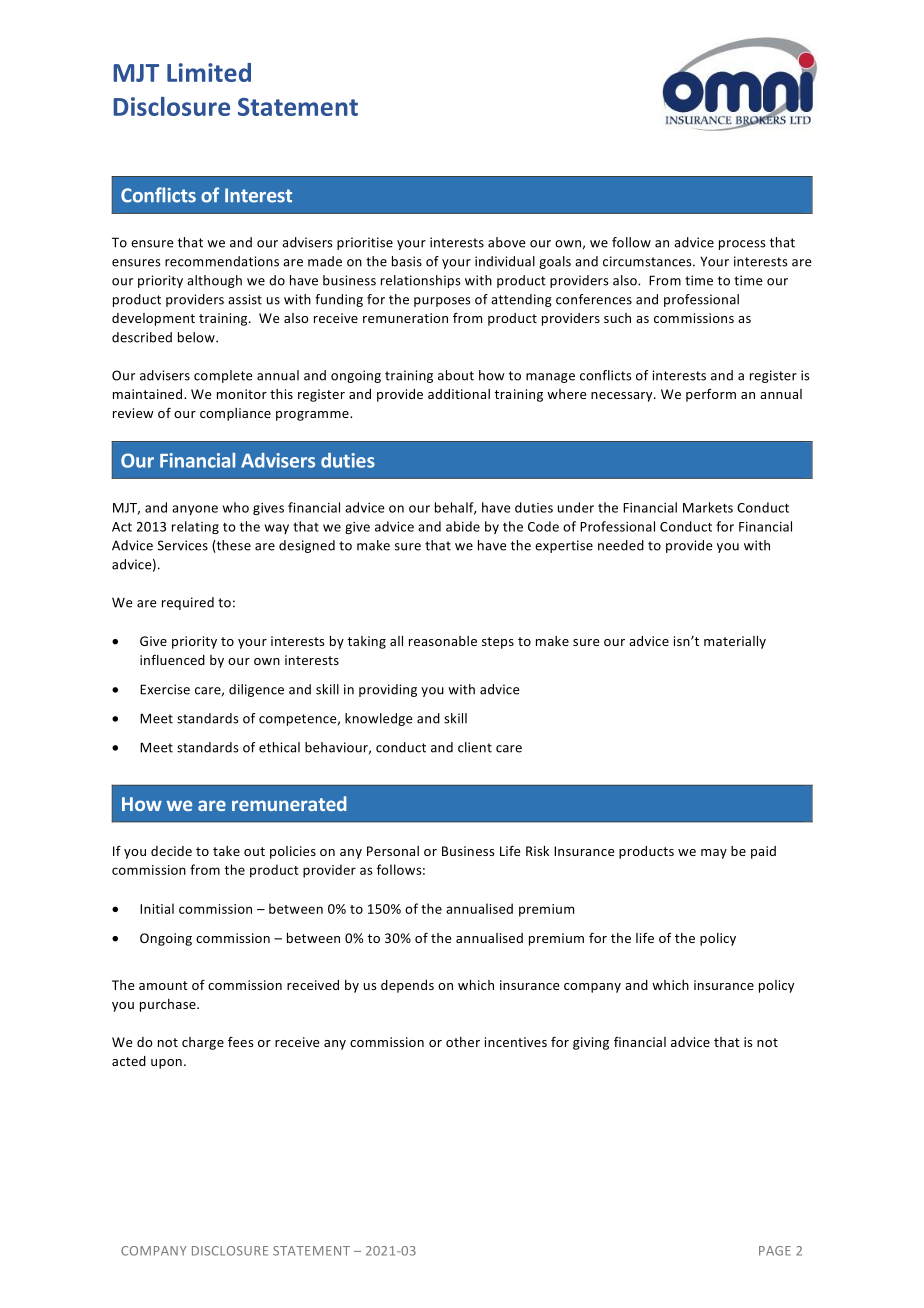 Image resolution: width=924 pixels, height=1308 pixels. Describe the element at coordinates (195, 510) in the page. I see `anyone` at that location.
